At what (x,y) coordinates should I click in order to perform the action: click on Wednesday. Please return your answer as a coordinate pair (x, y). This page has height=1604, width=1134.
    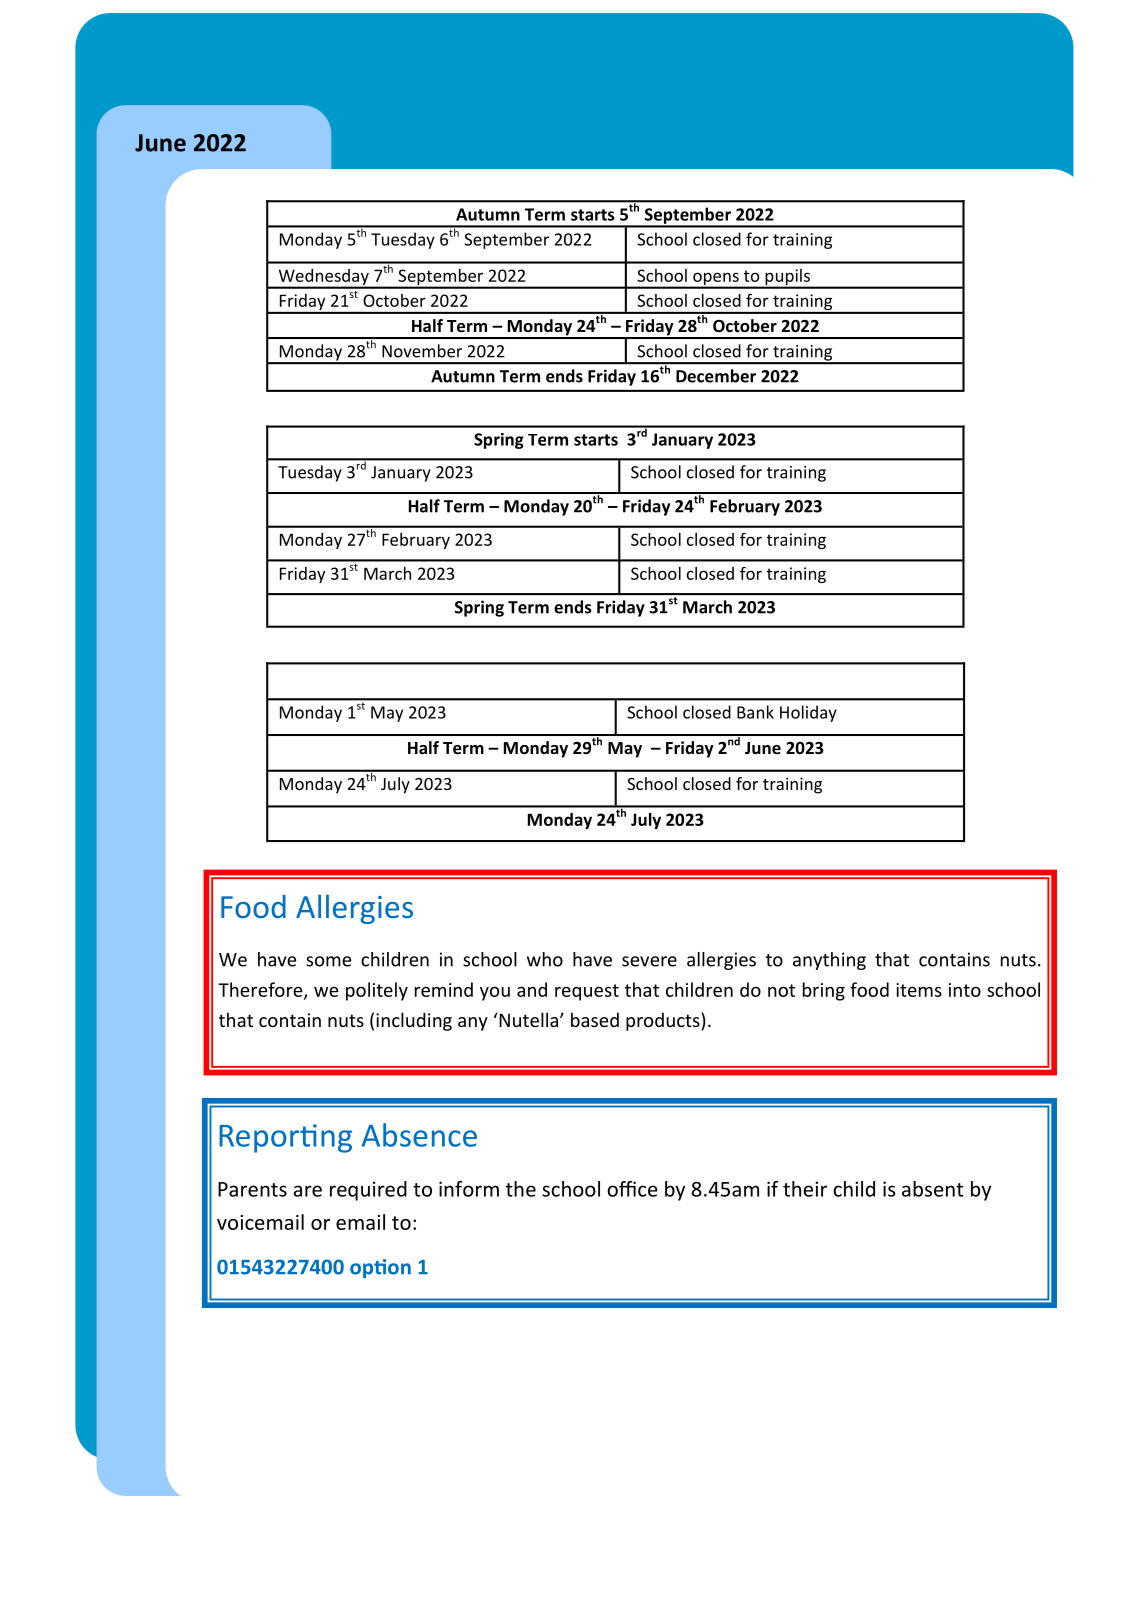
    Looking at the image, I should click on (323, 278).
